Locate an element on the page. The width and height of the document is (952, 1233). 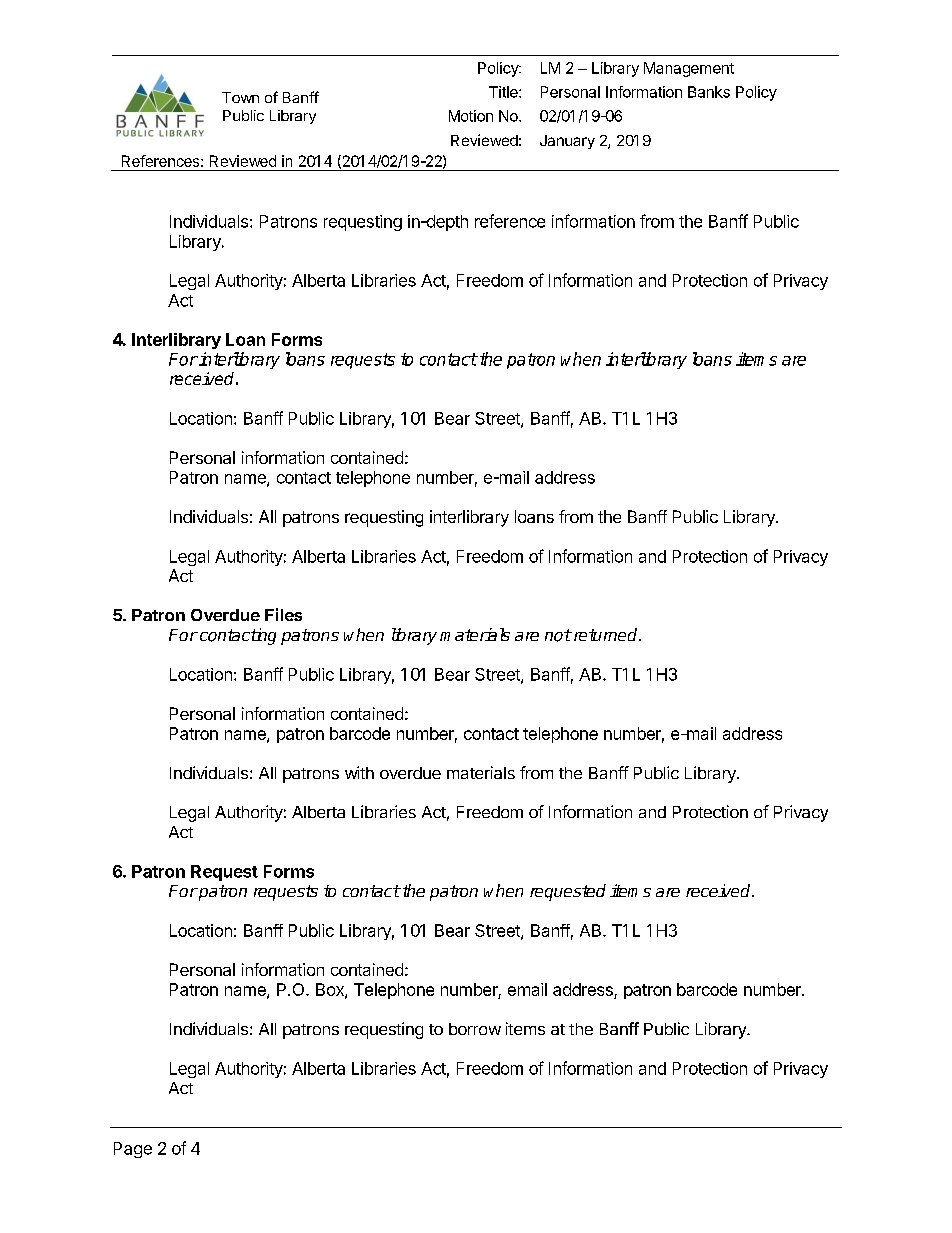
Box is located at coordinates (331, 990).
